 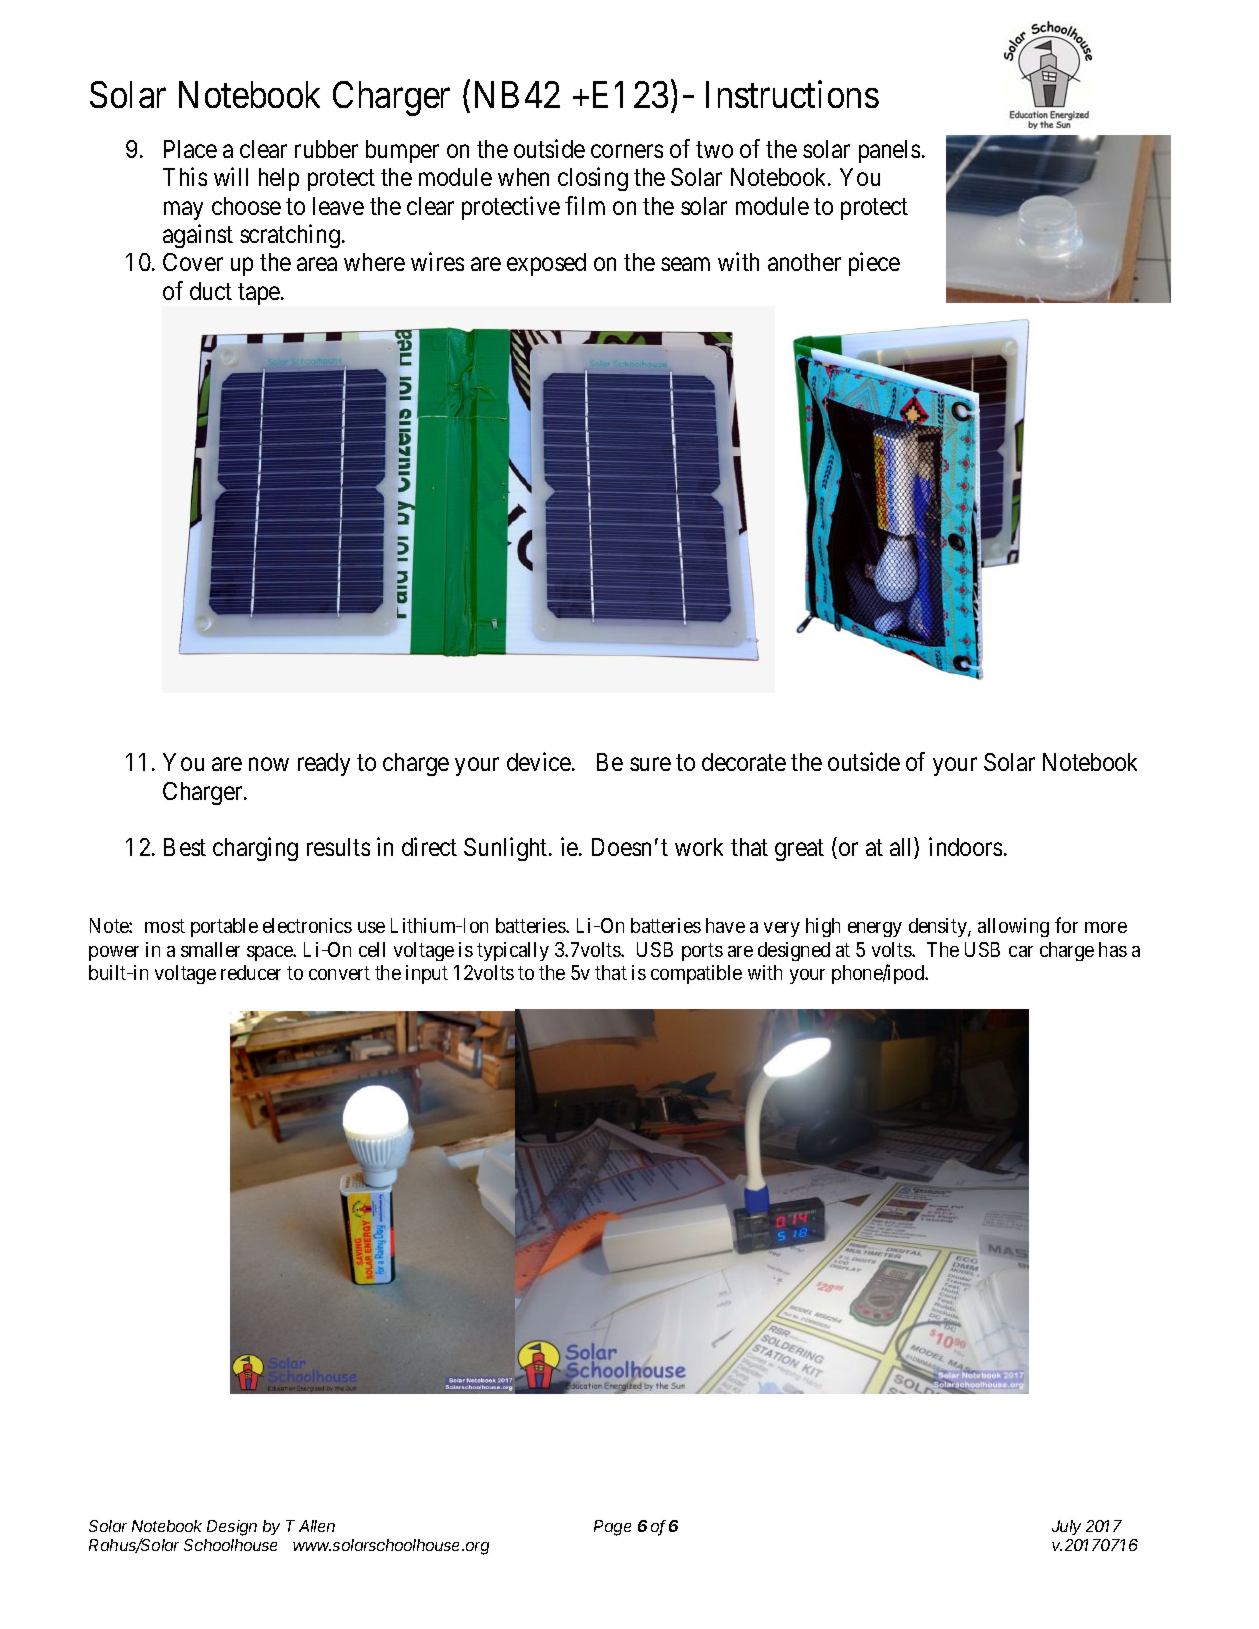 What do you see at coordinates (251, 972) in the image?
I see `reducer` at bounding box center [251, 972].
